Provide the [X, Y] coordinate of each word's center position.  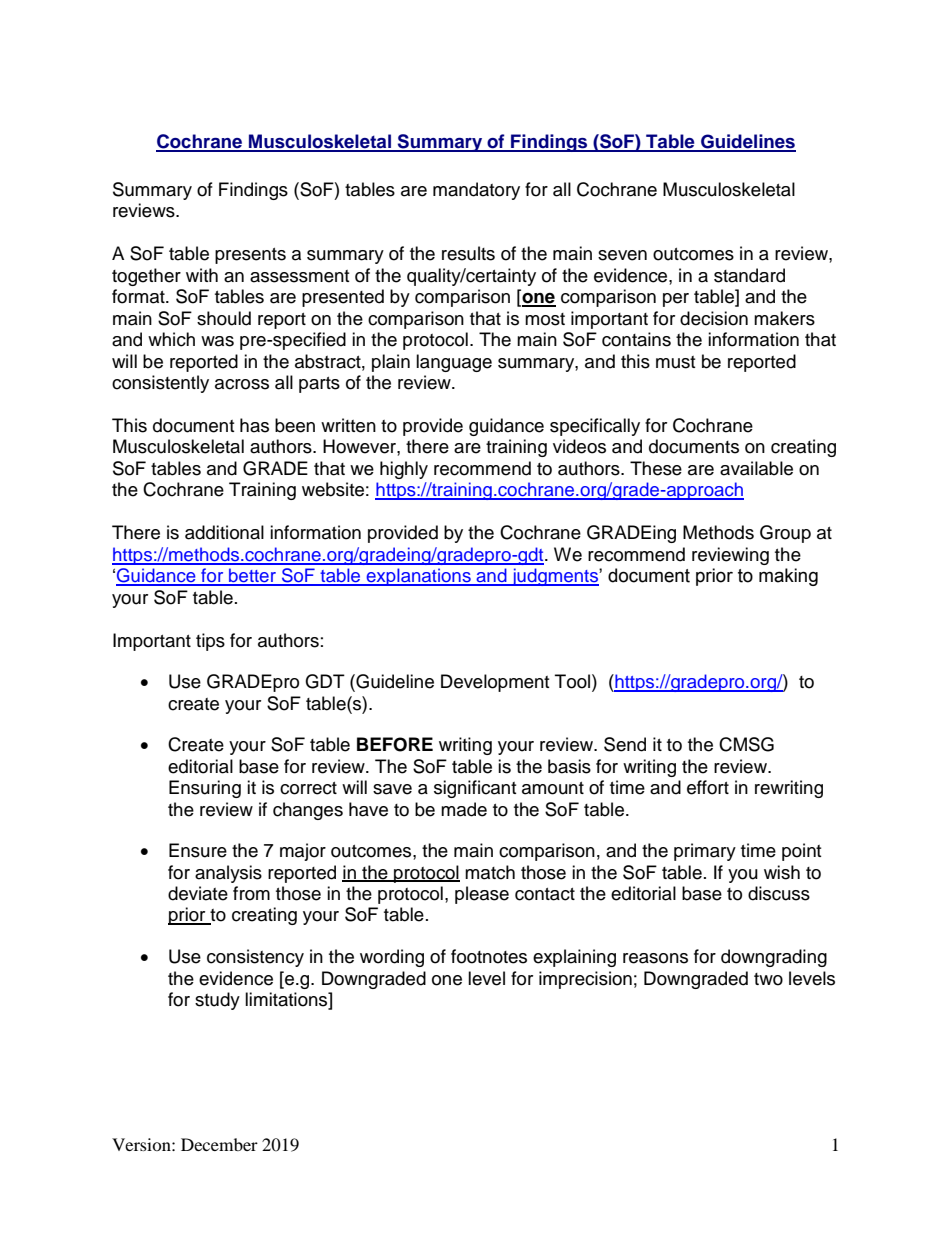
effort [708, 787]
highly [404, 470]
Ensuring [205, 789]
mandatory [476, 191]
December [219, 1144]
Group [785, 534]
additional [224, 532]
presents [250, 256]
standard [749, 275]
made [464, 809]
